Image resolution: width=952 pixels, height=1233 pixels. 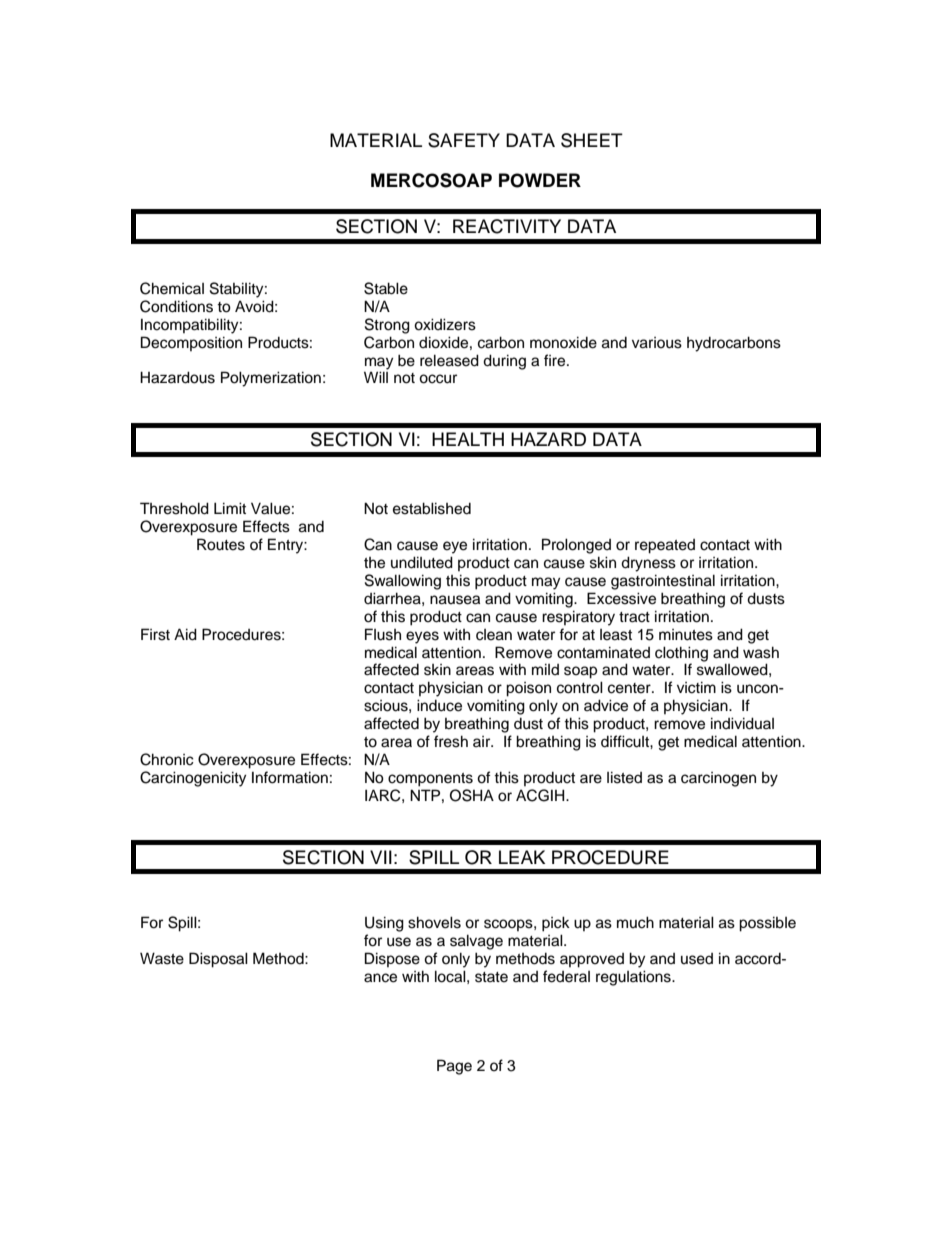 I want to click on Chronic, so click(x=167, y=759).
